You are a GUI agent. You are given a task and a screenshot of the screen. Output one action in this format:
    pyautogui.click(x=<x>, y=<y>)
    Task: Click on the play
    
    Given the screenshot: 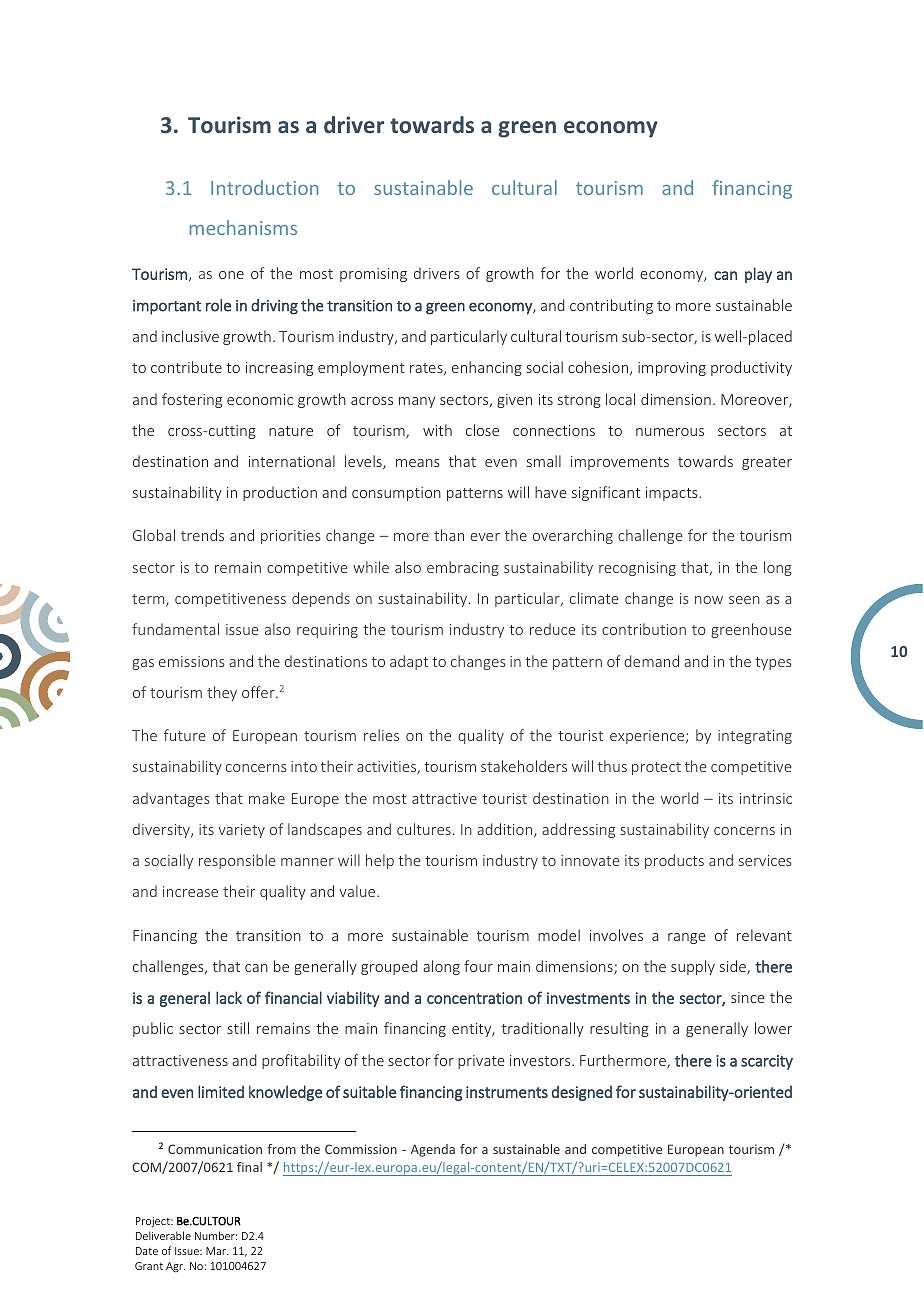 What is the action you would take?
    pyautogui.click(x=758, y=275)
